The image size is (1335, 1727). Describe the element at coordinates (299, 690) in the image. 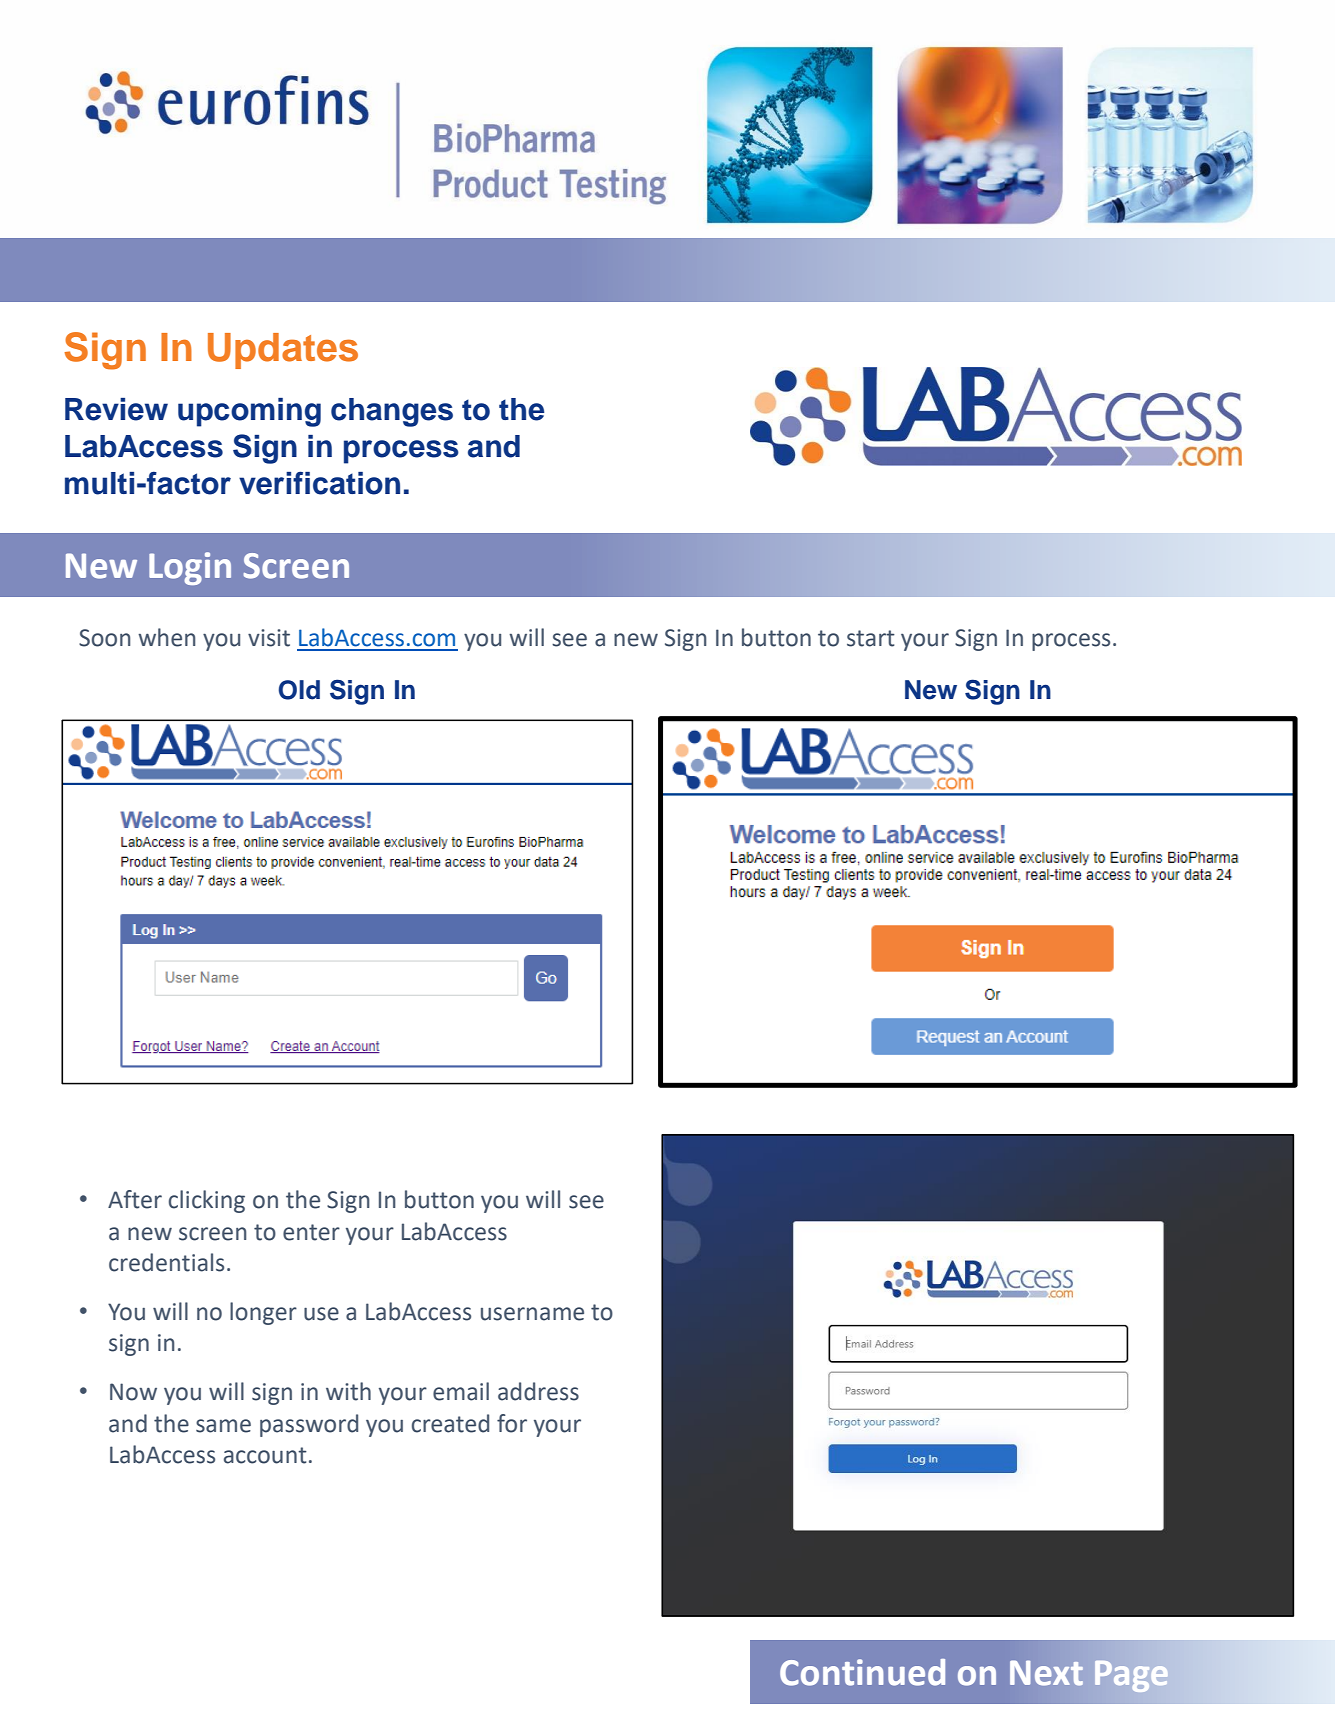

I see `Old` at that location.
